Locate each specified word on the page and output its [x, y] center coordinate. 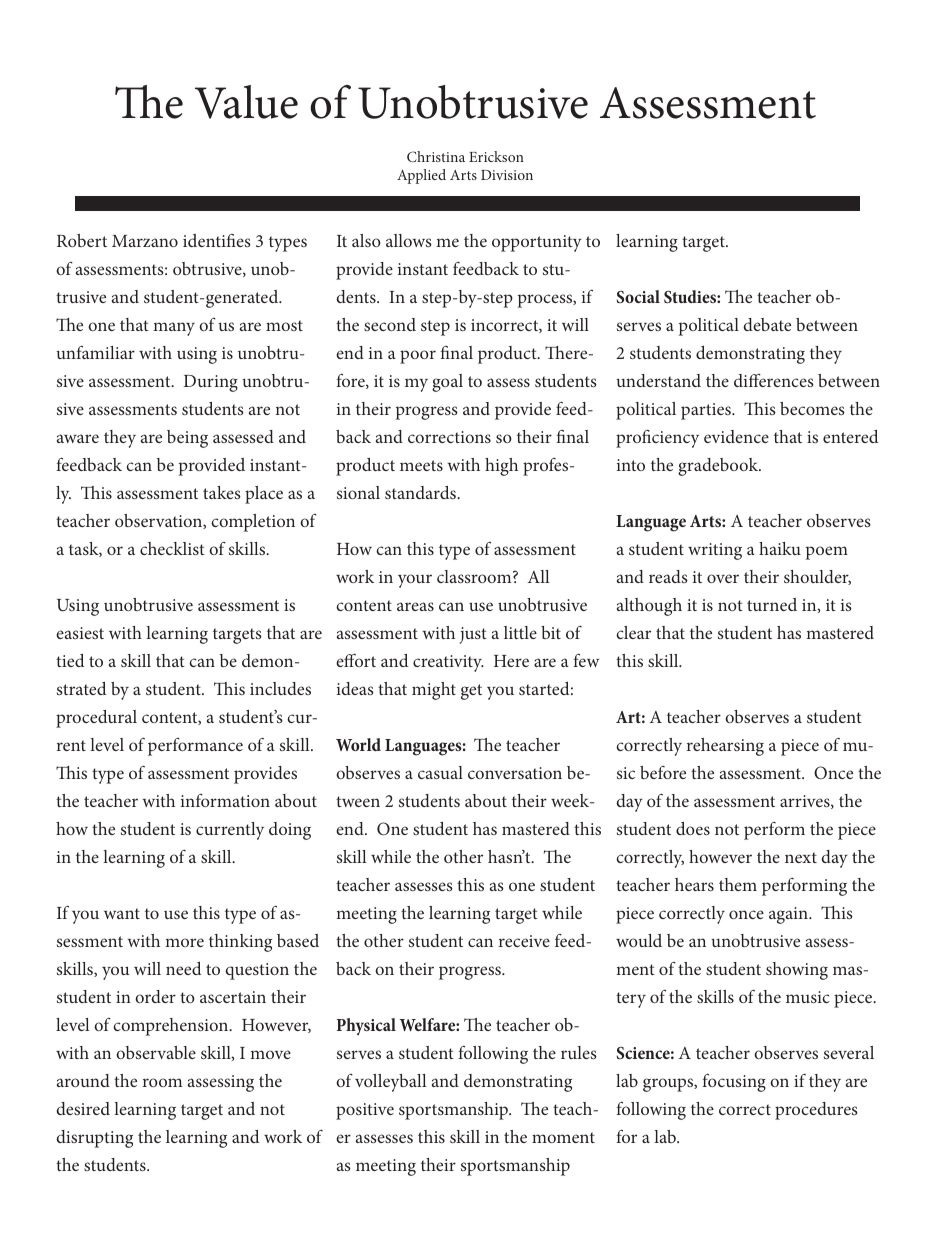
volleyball [391, 1083]
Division [507, 175]
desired [83, 1108]
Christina [436, 156]
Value [246, 102]
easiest [80, 633]
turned [772, 604]
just [473, 635]
